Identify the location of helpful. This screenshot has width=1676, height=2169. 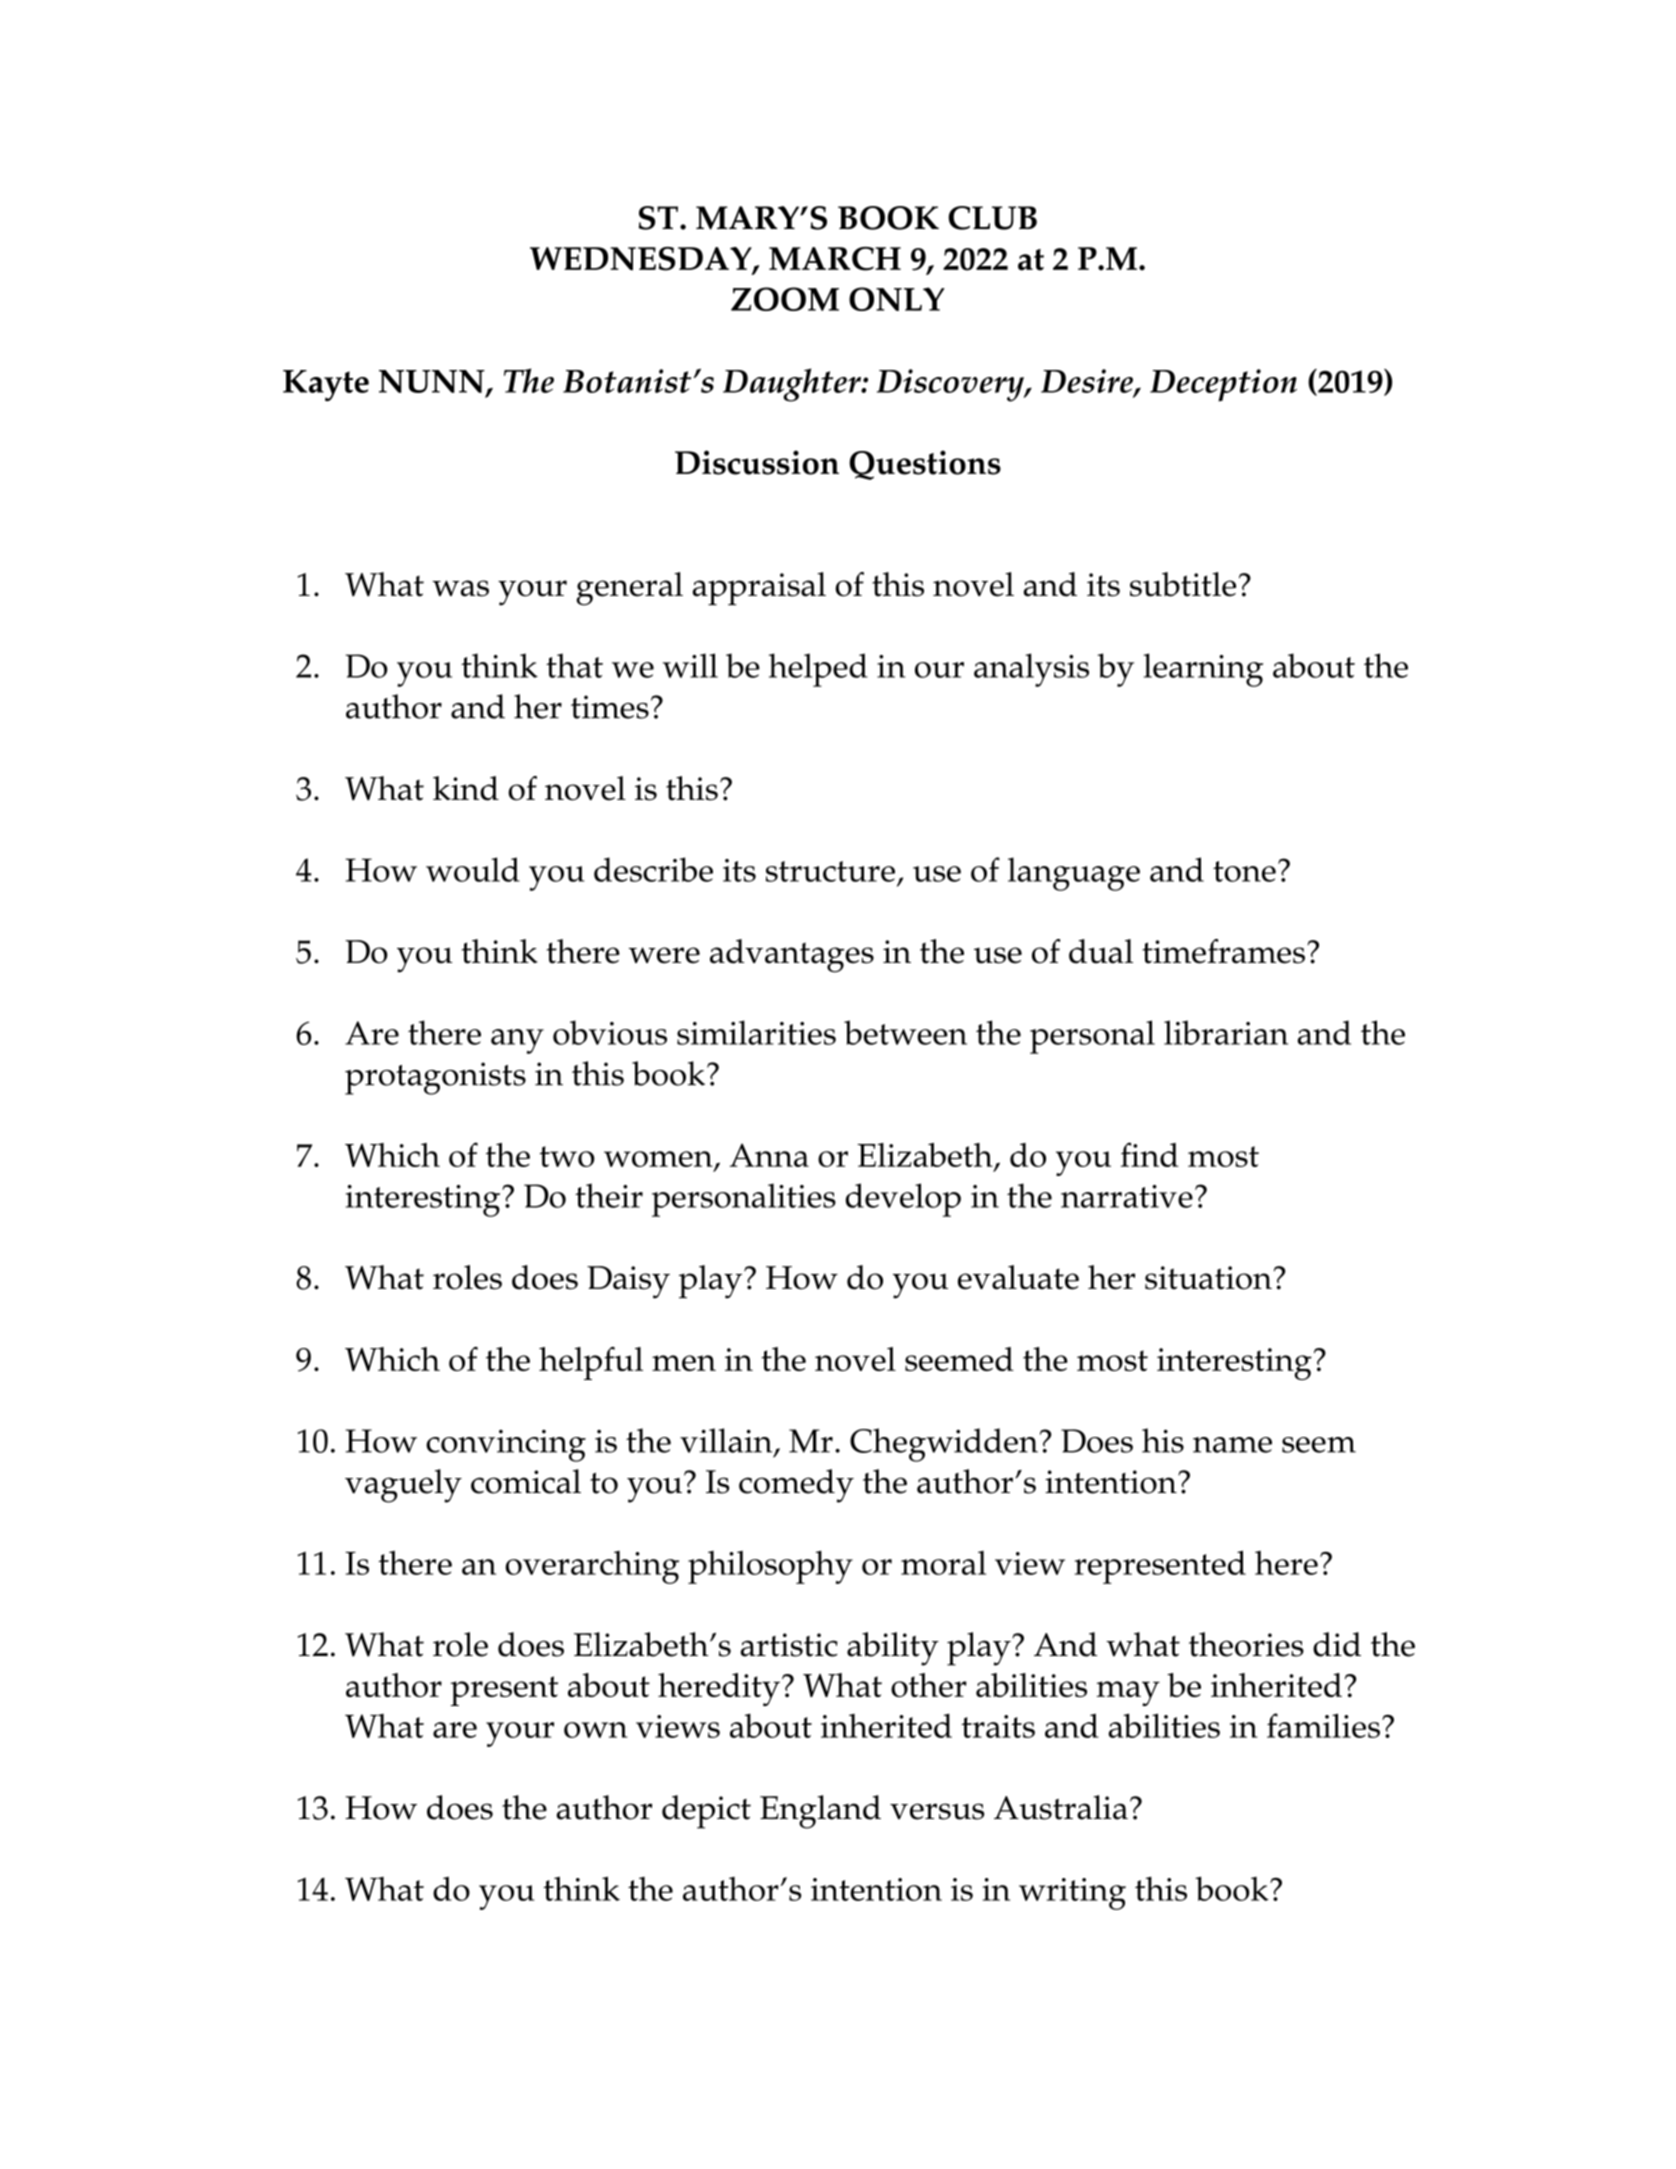
(591, 1363).
